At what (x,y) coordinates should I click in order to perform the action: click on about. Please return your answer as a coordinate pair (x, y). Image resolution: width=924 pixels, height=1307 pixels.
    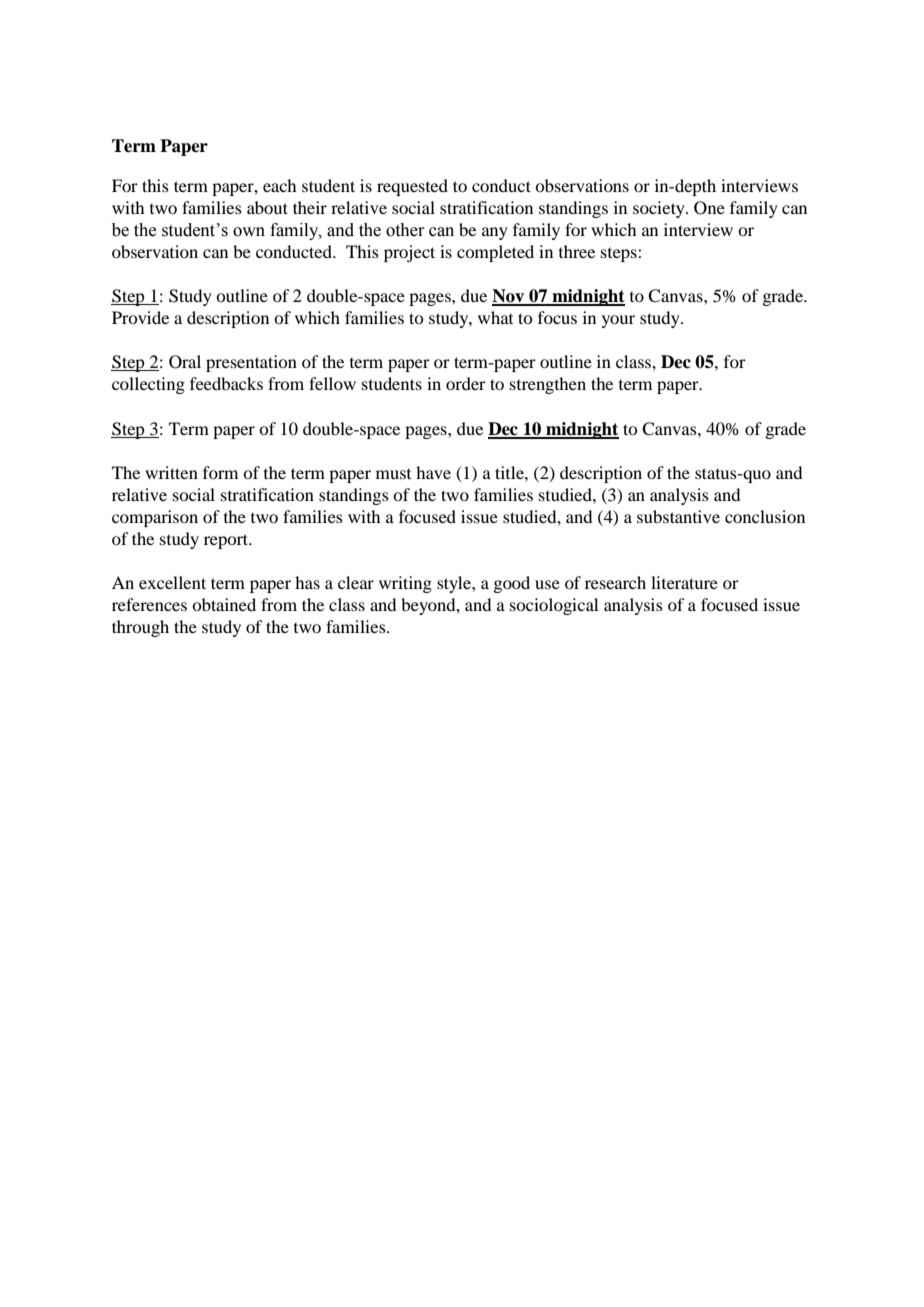
    Looking at the image, I should click on (267, 207).
